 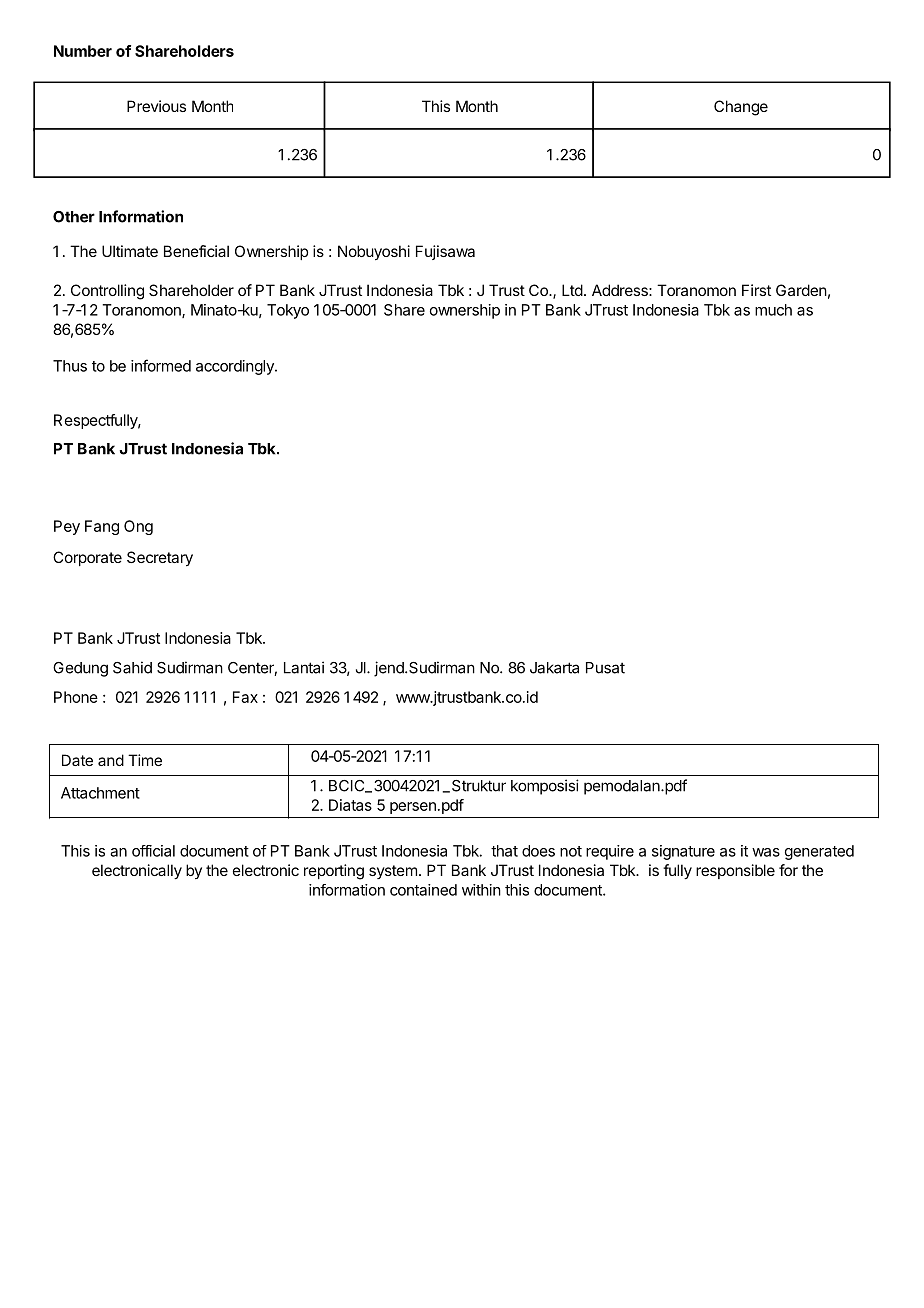 I want to click on Change, so click(x=741, y=108).
